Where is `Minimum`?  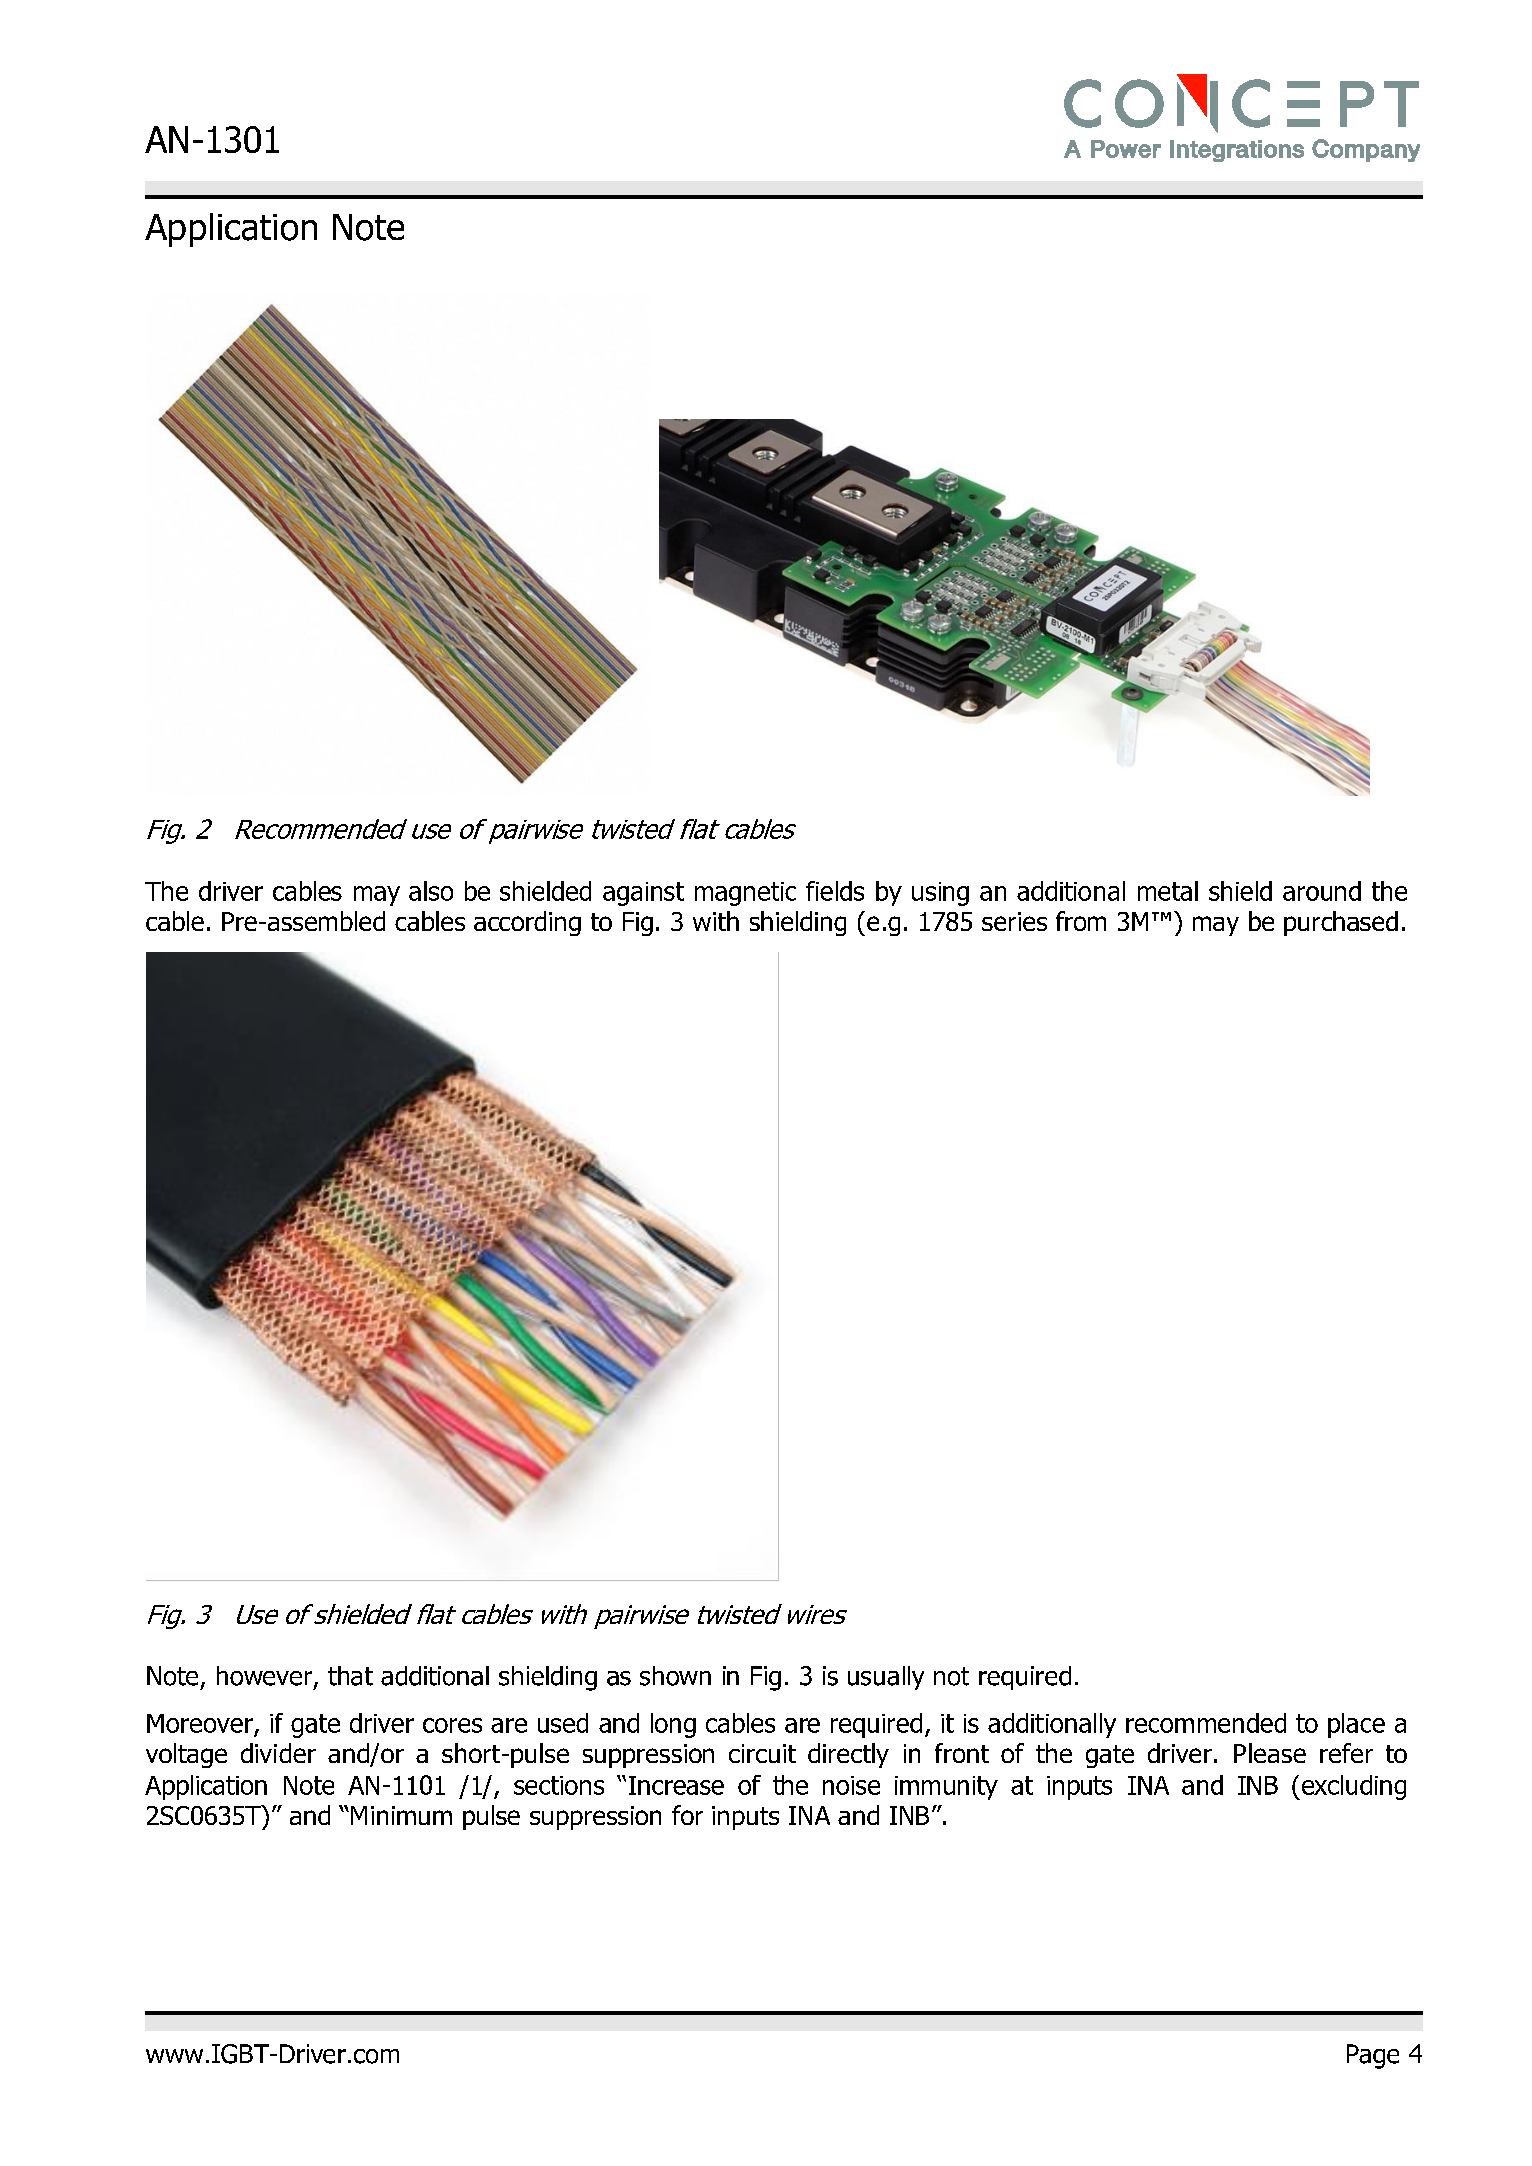 Minimum is located at coordinates (401, 1815).
